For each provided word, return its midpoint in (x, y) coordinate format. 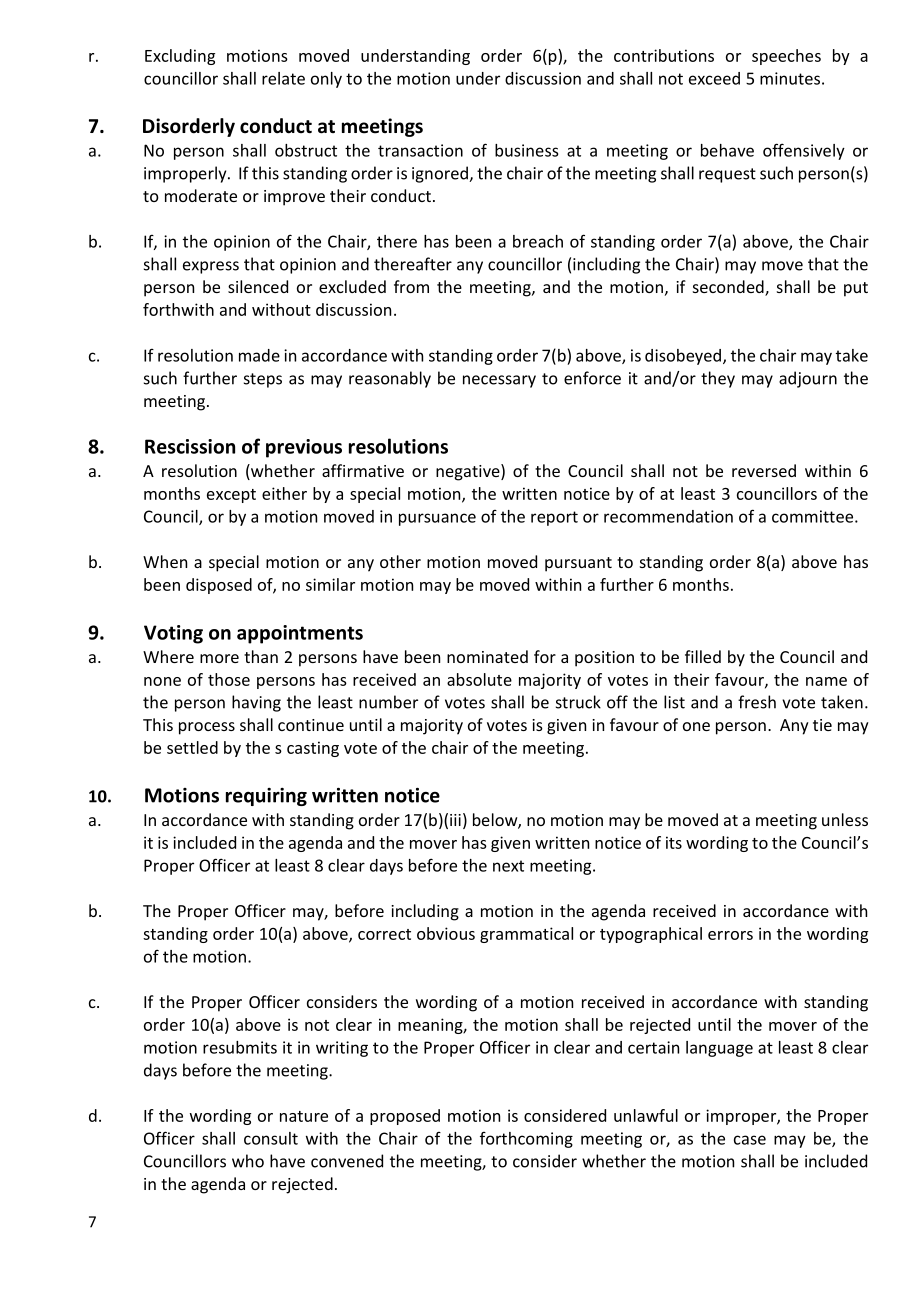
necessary (499, 381)
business (526, 150)
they (718, 379)
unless (845, 819)
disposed (219, 586)
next (508, 866)
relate (283, 78)
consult (271, 1138)
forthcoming (526, 1140)
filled (703, 656)
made (259, 355)
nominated (487, 656)
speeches (786, 57)
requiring (266, 797)
